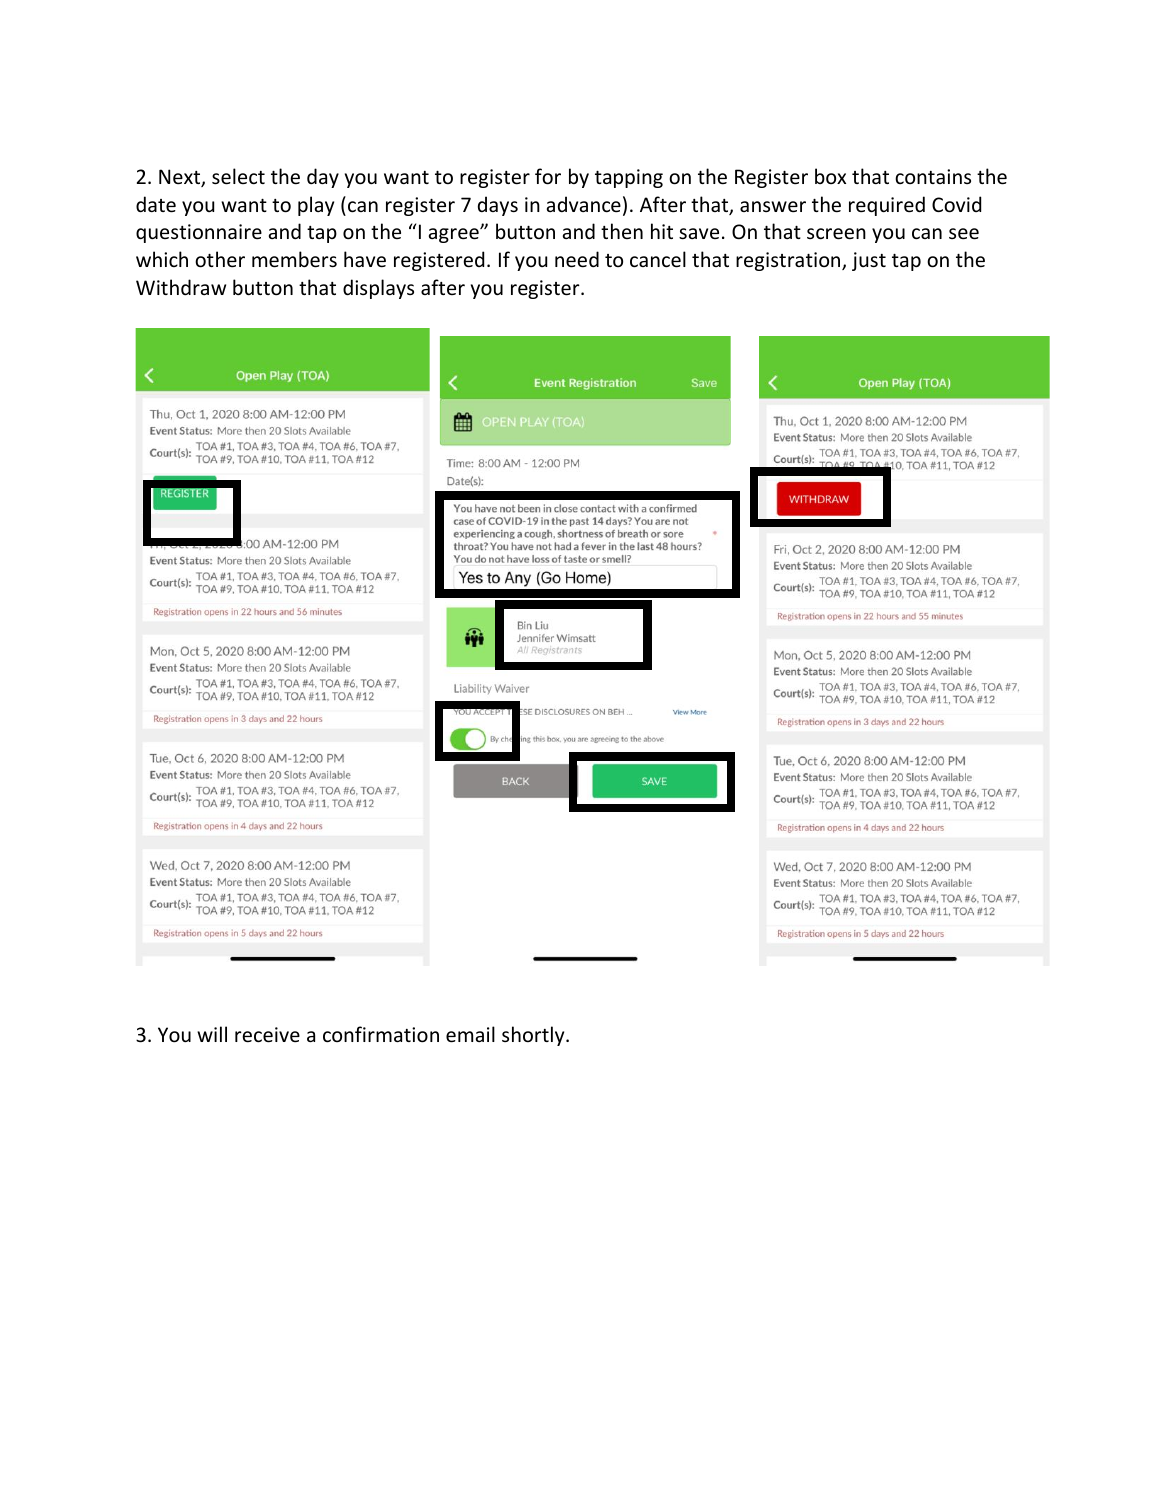 The width and height of the page is (1152, 1491). What do you see at coordinates (267, 1035) in the page?
I see `receive` at bounding box center [267, 1035].
